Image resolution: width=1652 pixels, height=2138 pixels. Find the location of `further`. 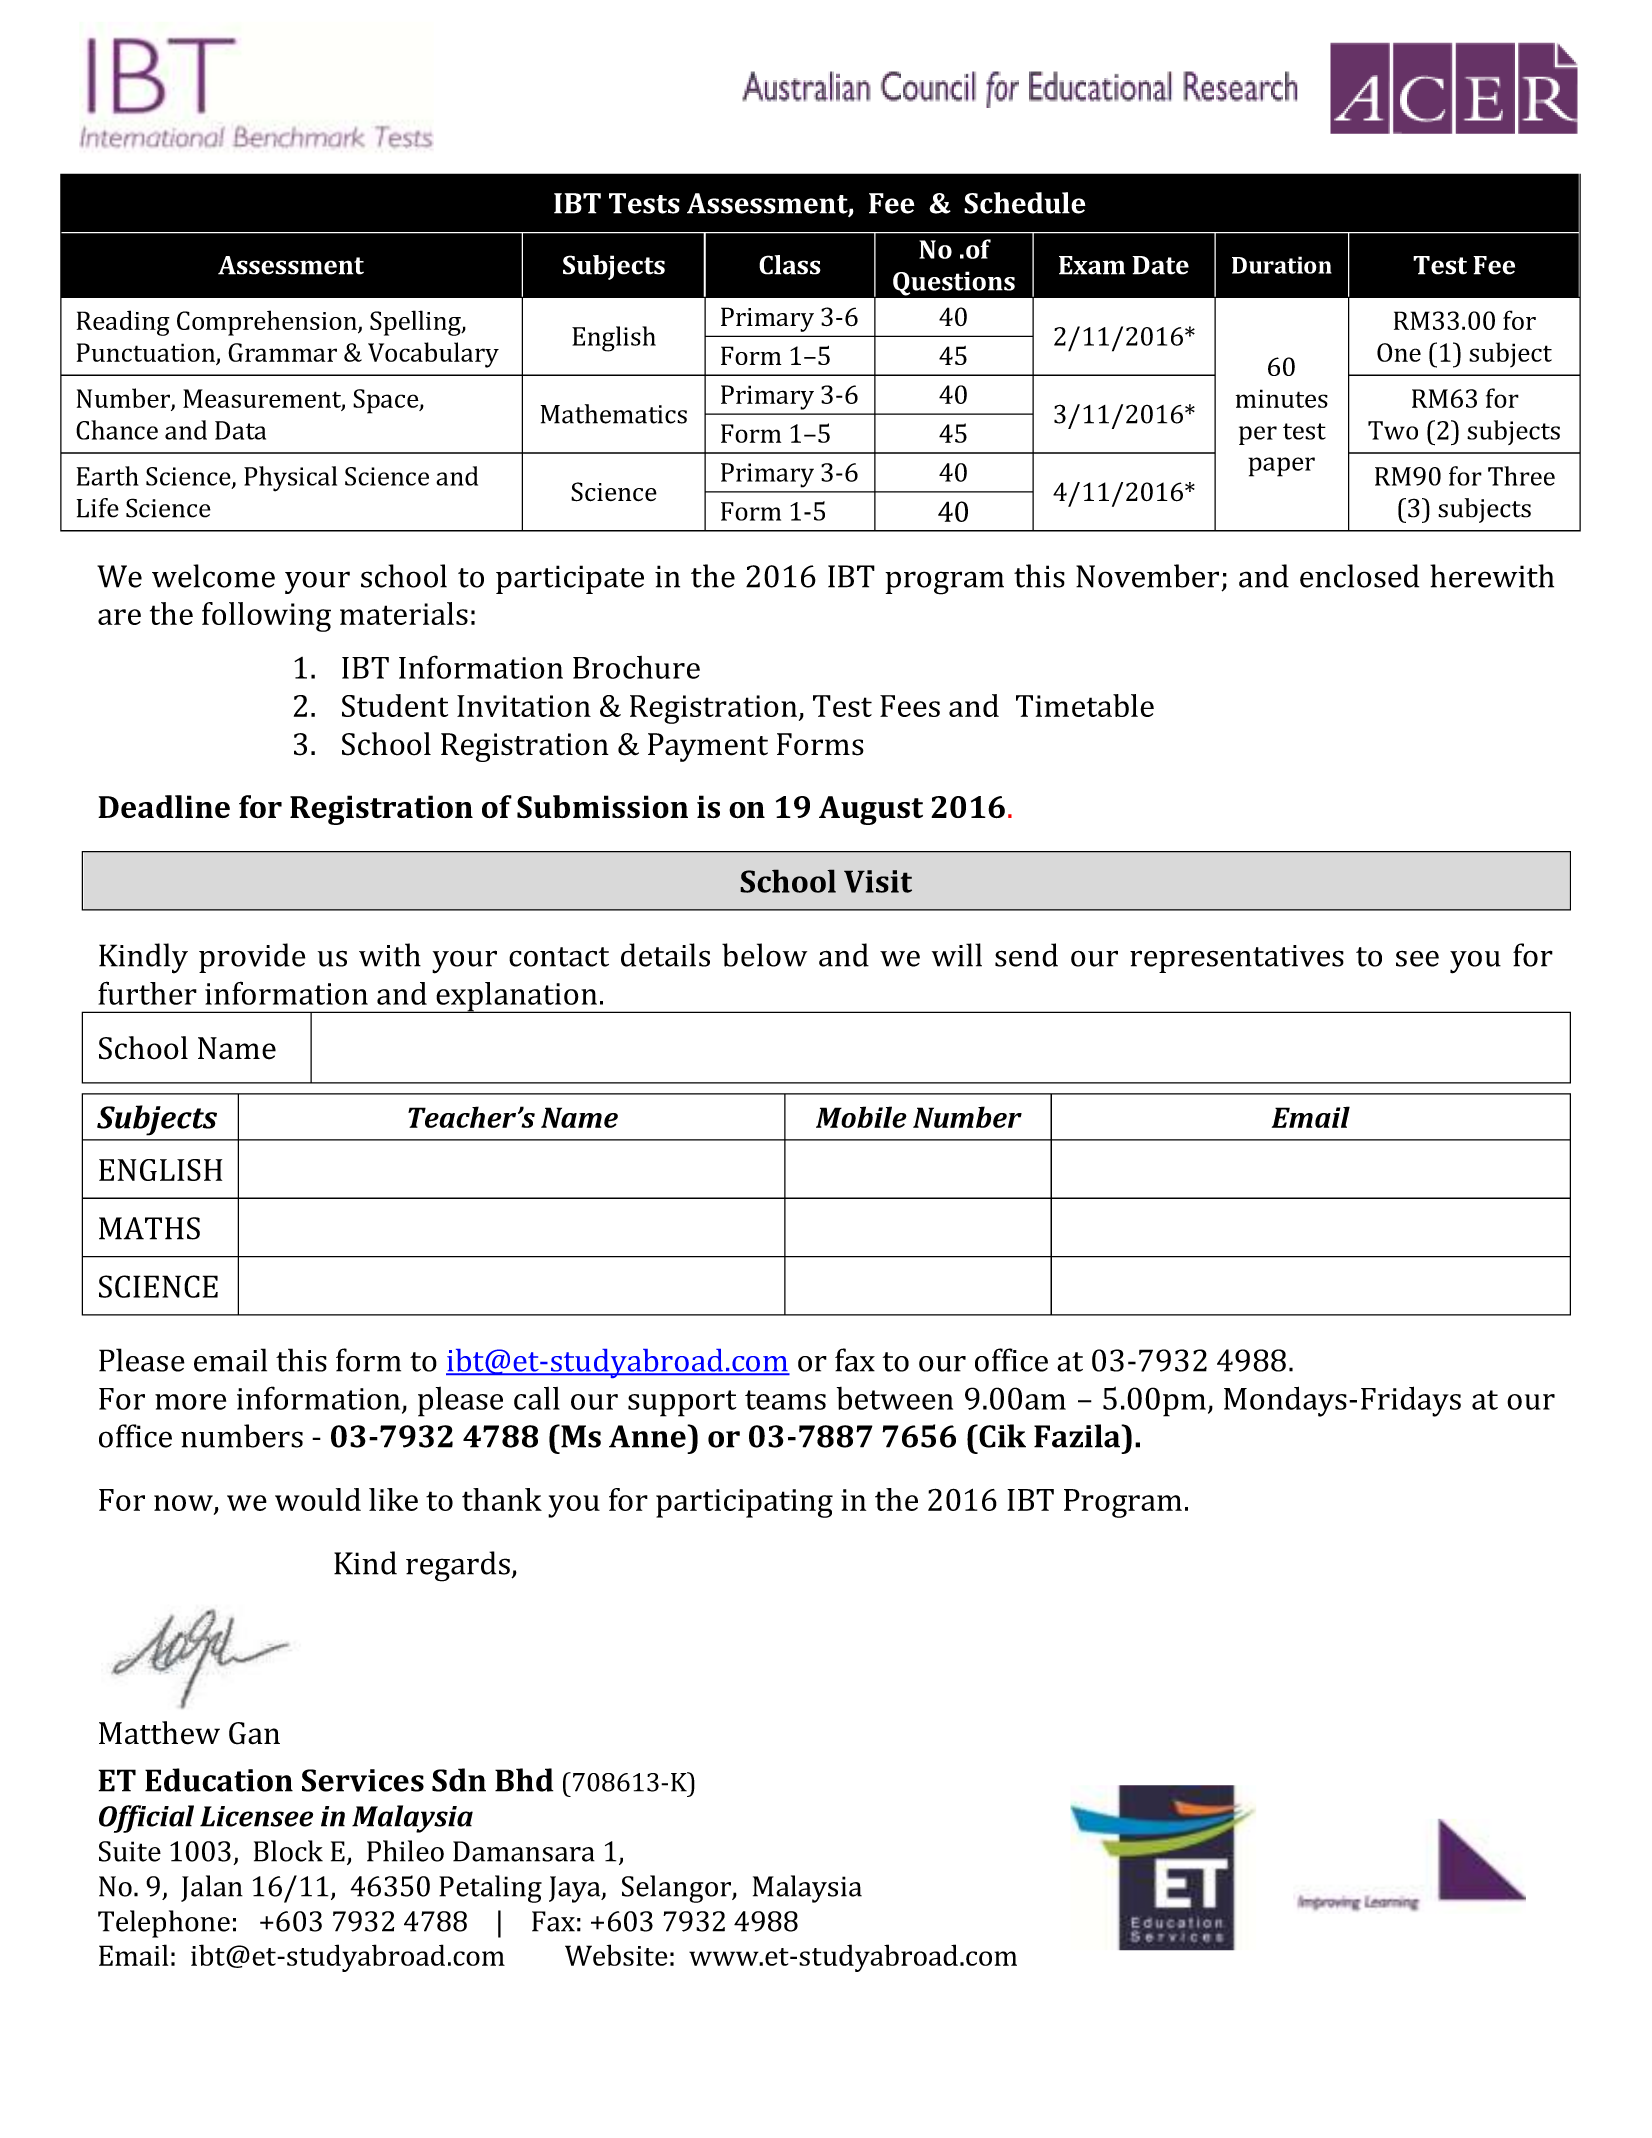

further is located at coordinates (147, 993).
